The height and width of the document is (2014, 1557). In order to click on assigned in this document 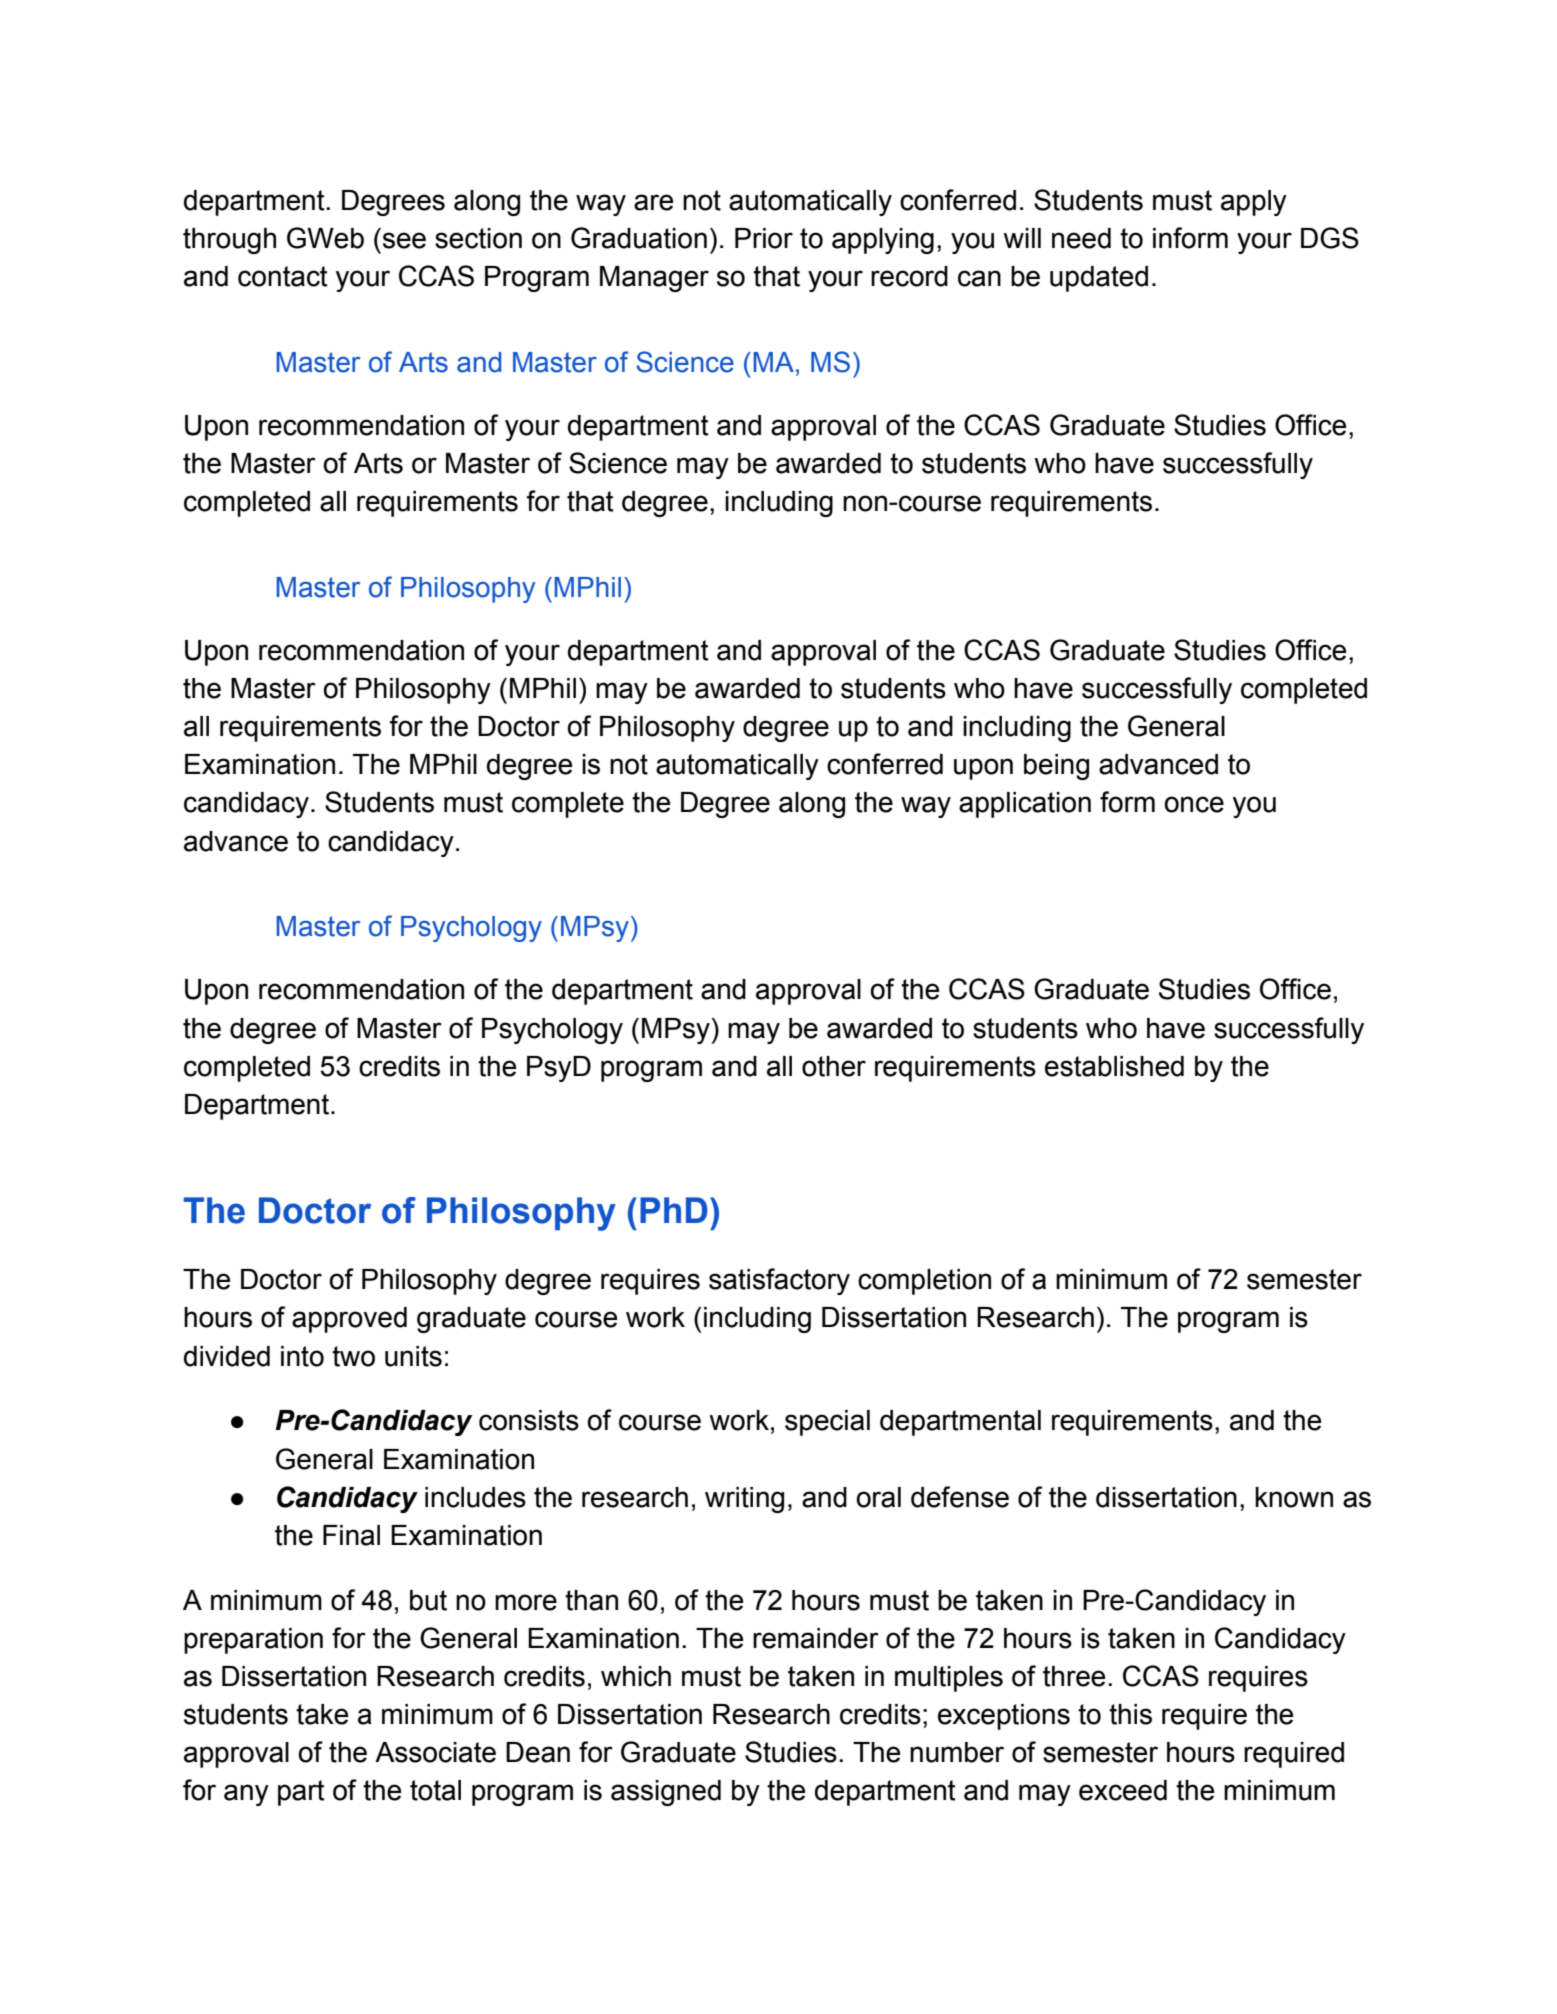, I will do `click(666, 1793)`.
